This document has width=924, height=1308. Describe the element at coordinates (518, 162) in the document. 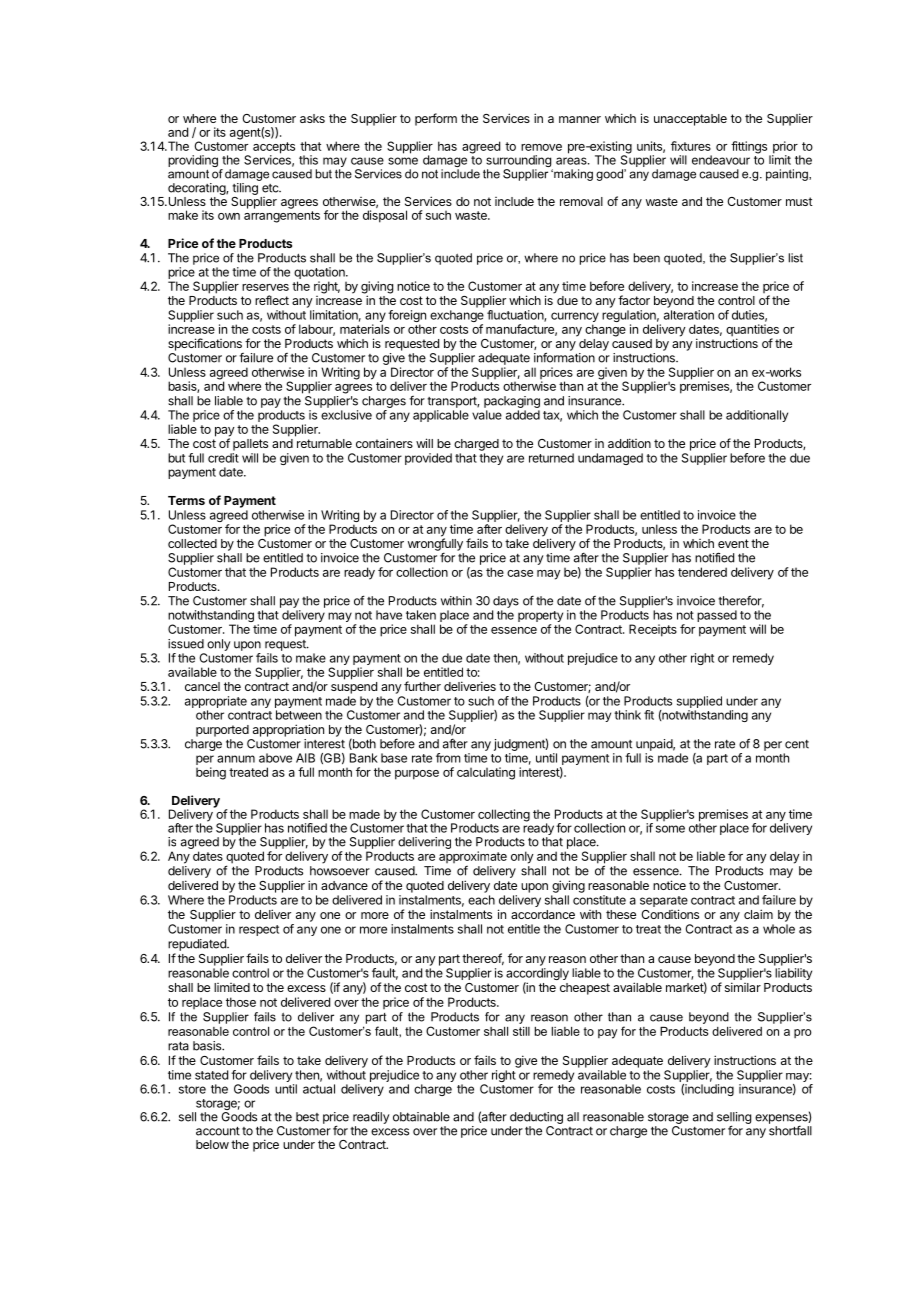

I see `surrounding` at that location.
